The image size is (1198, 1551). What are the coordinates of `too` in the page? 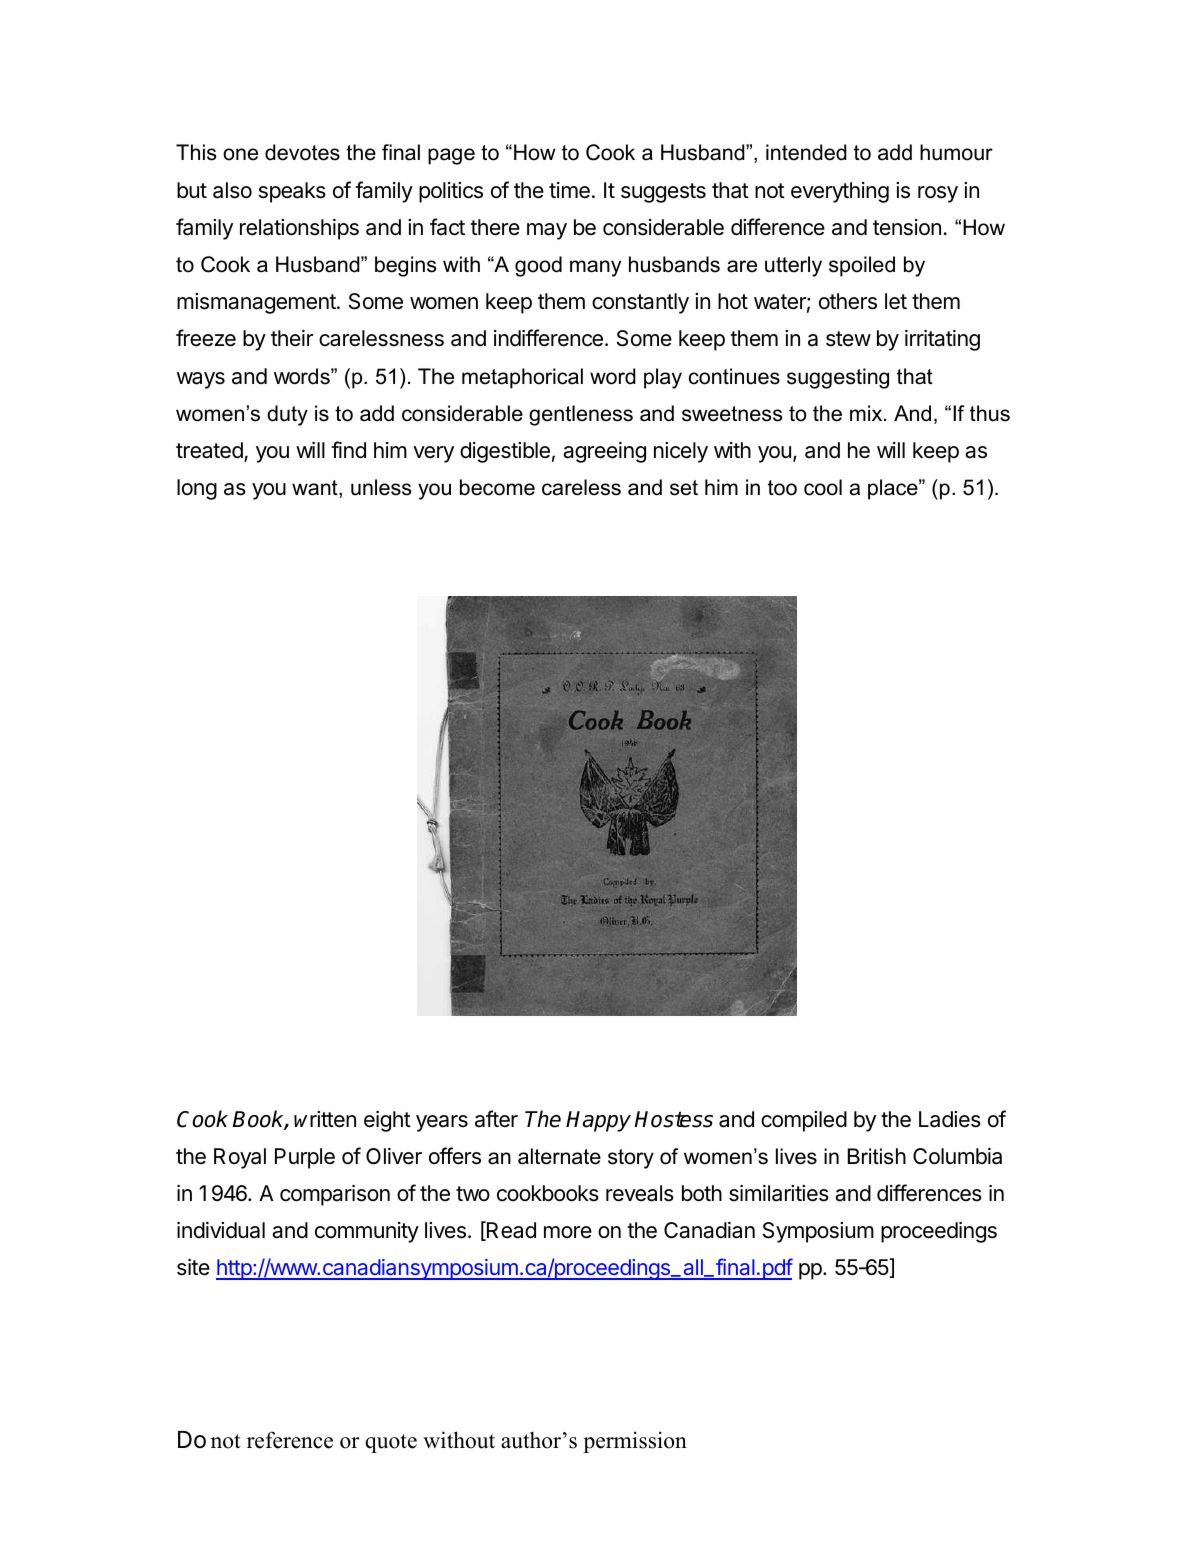 It's located at (782, 488).
